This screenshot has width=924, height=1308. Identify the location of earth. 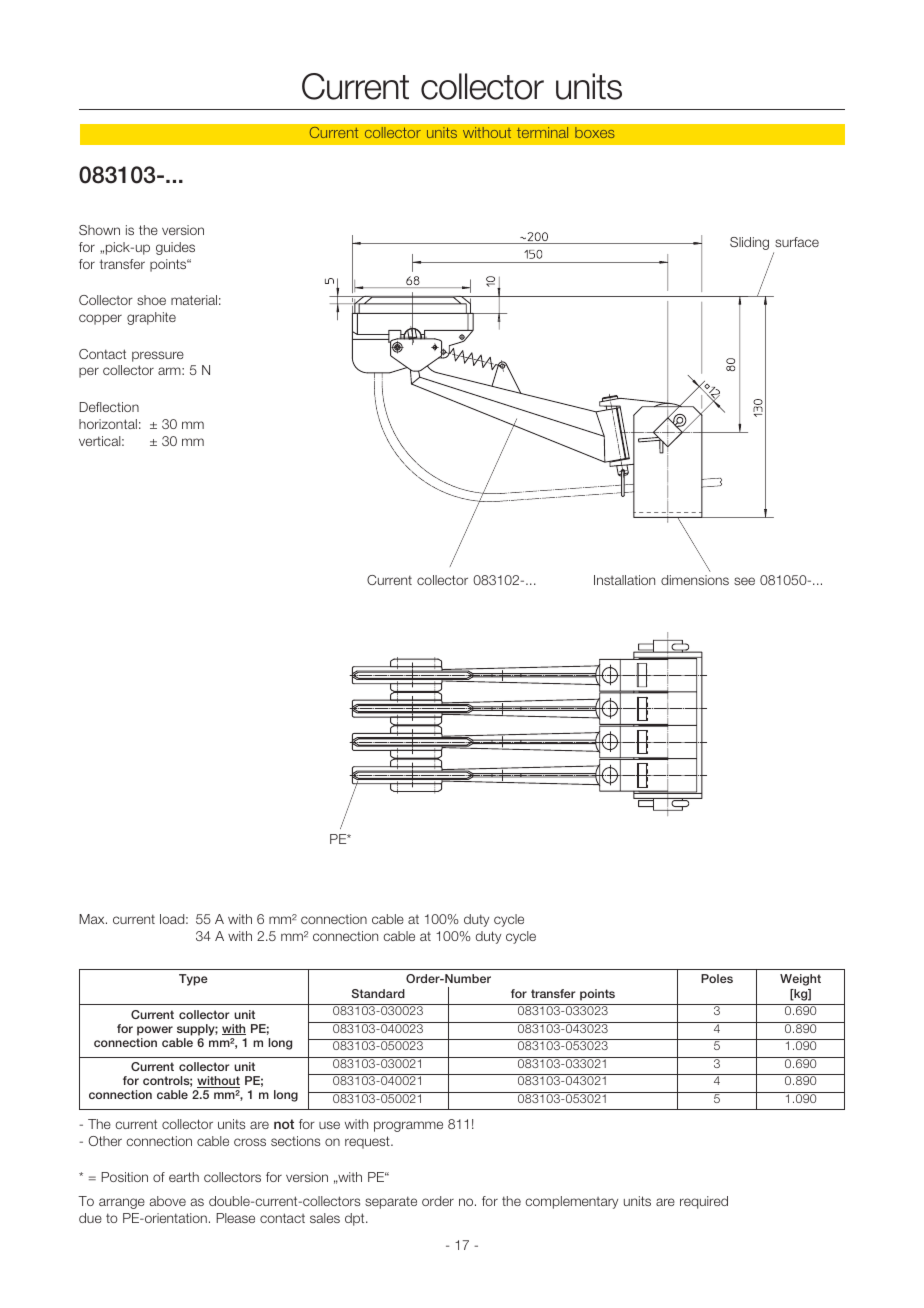
(184, 1177).
